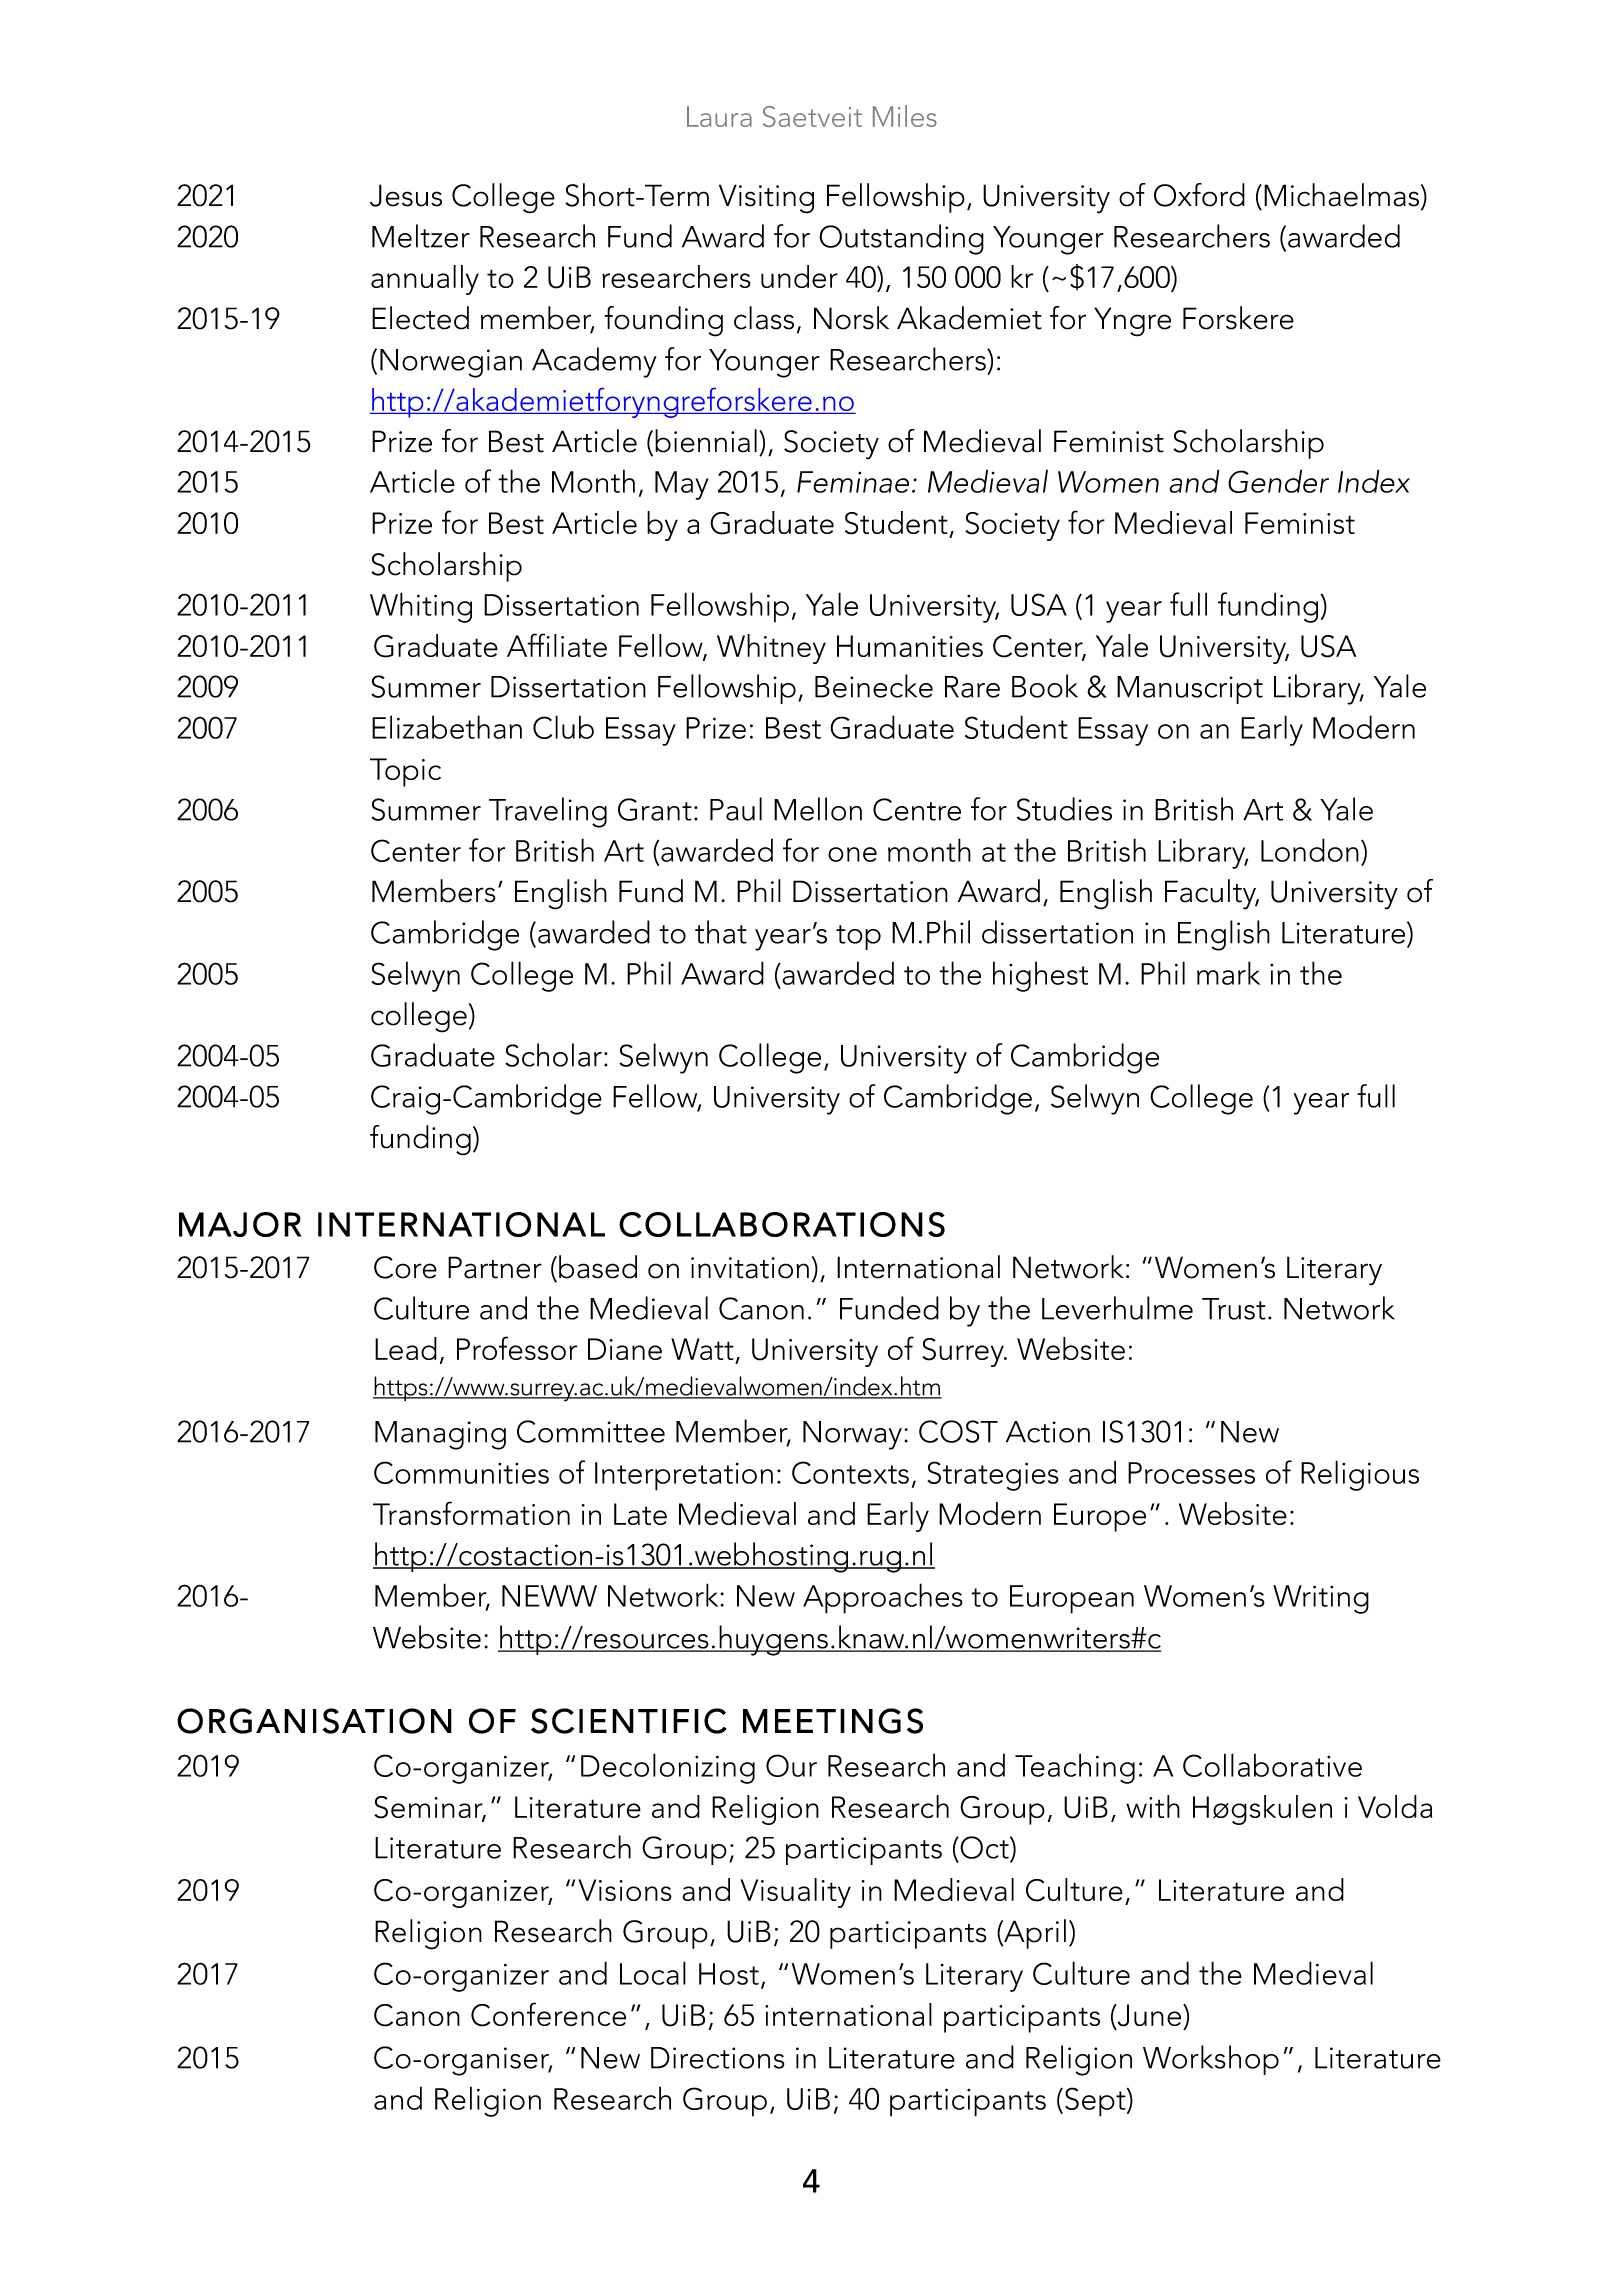 This screenshot has width=1622, height=2295. What do you see at coordinates (782, 1224) in the screenshot?
I see `COLLABORATIONS` at bounding box center [782, 1224].
